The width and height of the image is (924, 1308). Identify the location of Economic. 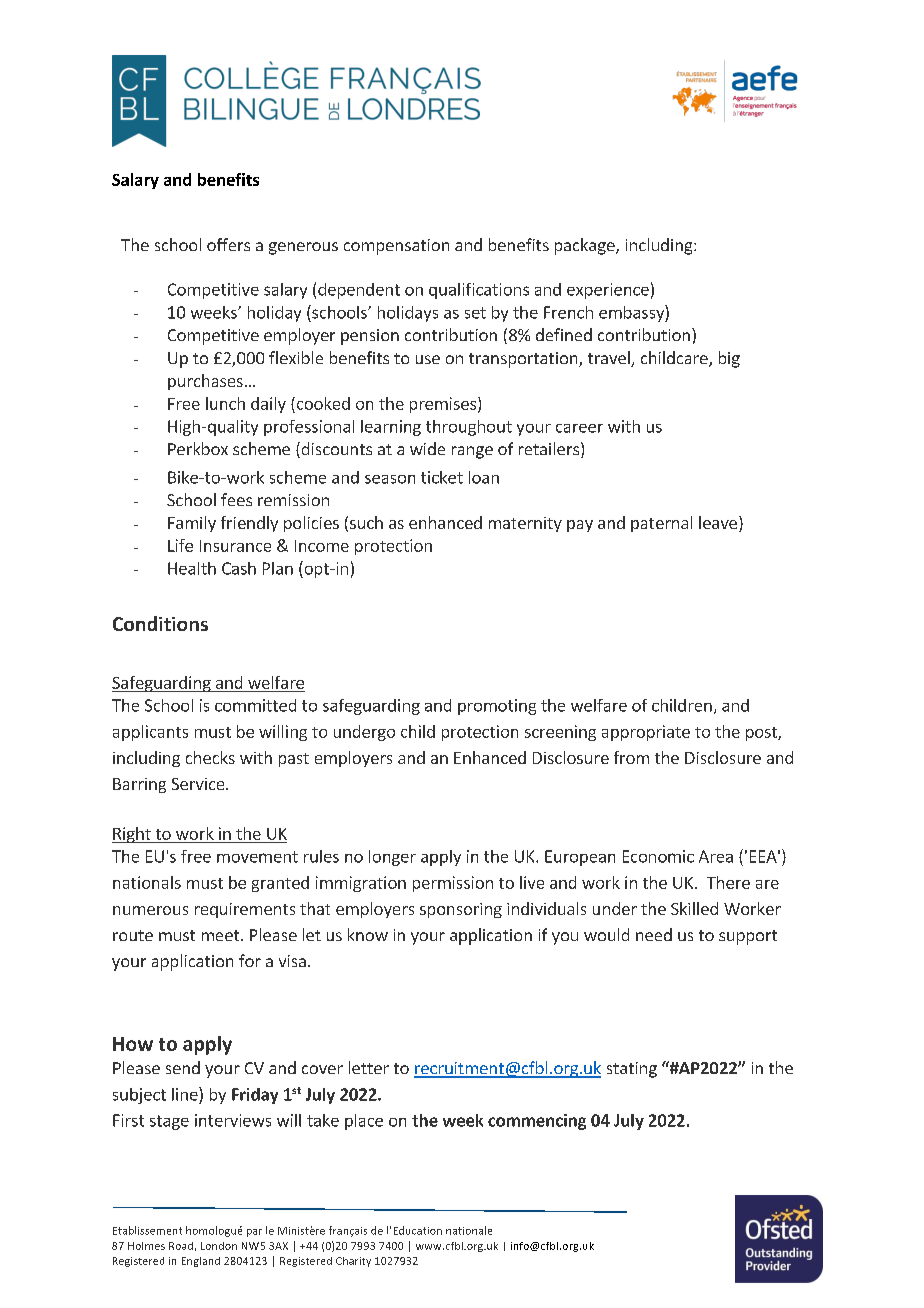
(658, 856).
